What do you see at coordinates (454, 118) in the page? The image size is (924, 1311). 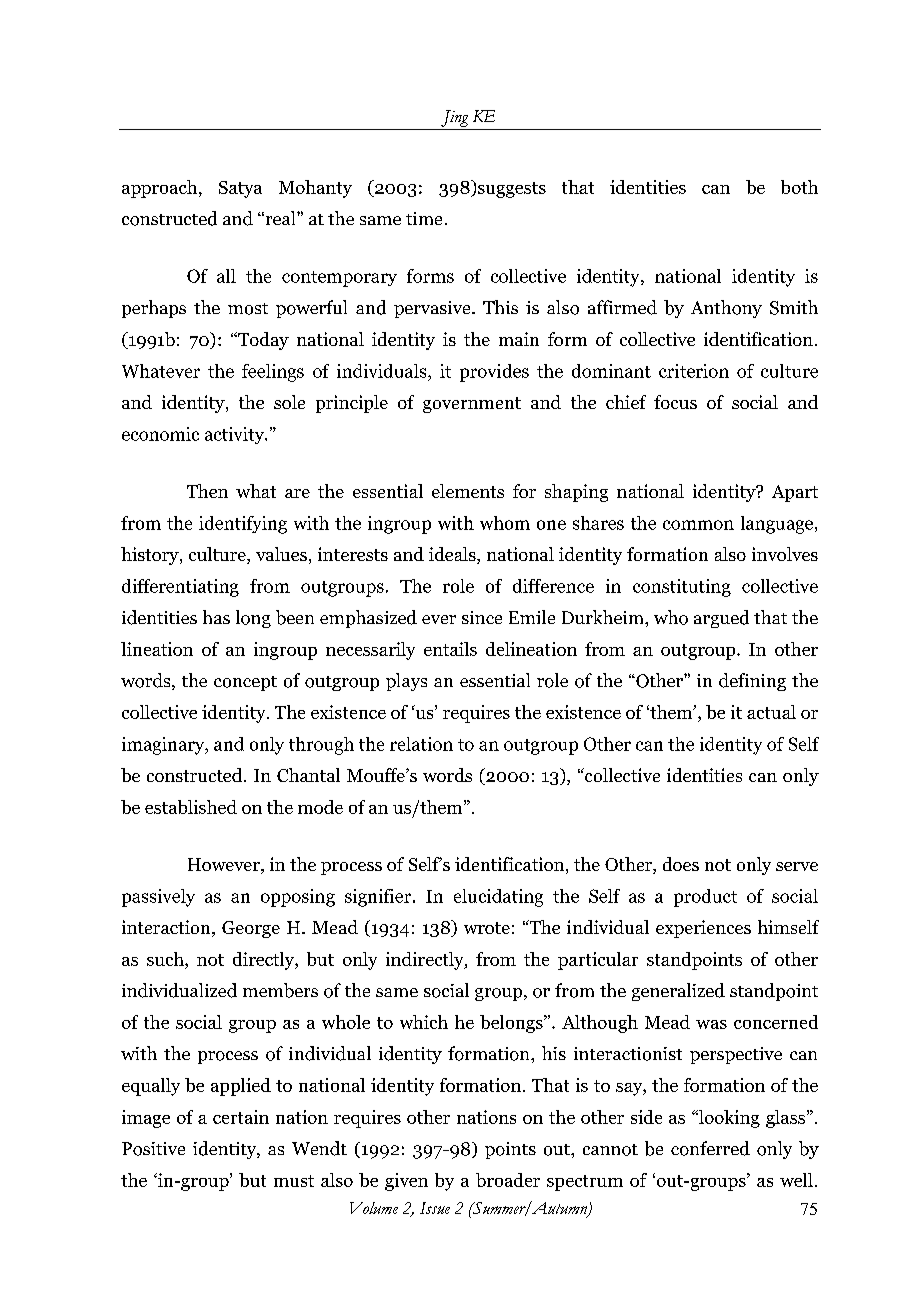 I see `Jing` at bounding box center [454, 118].
